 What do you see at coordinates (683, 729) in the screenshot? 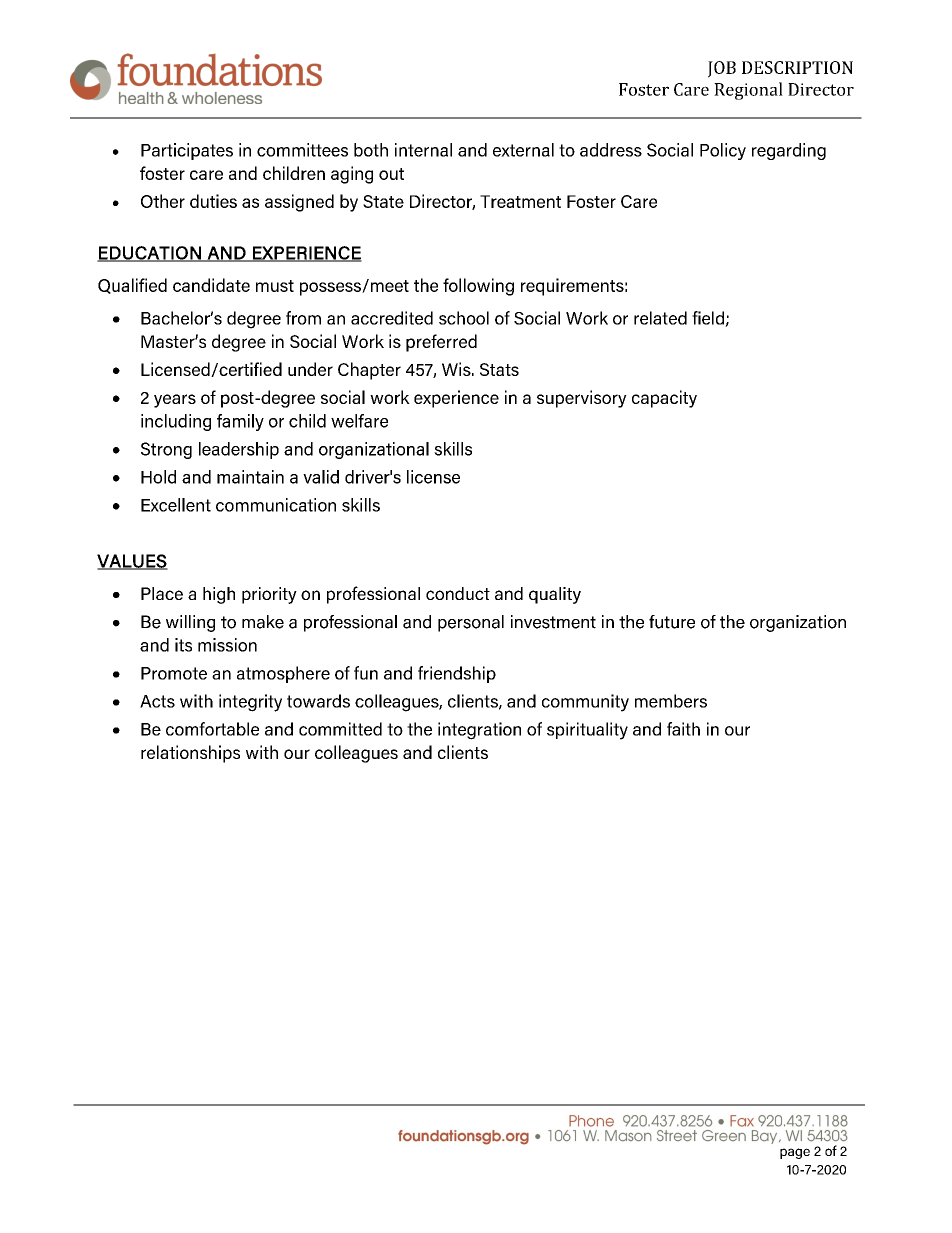
I see `faith` at bounding box center [683, 729].
